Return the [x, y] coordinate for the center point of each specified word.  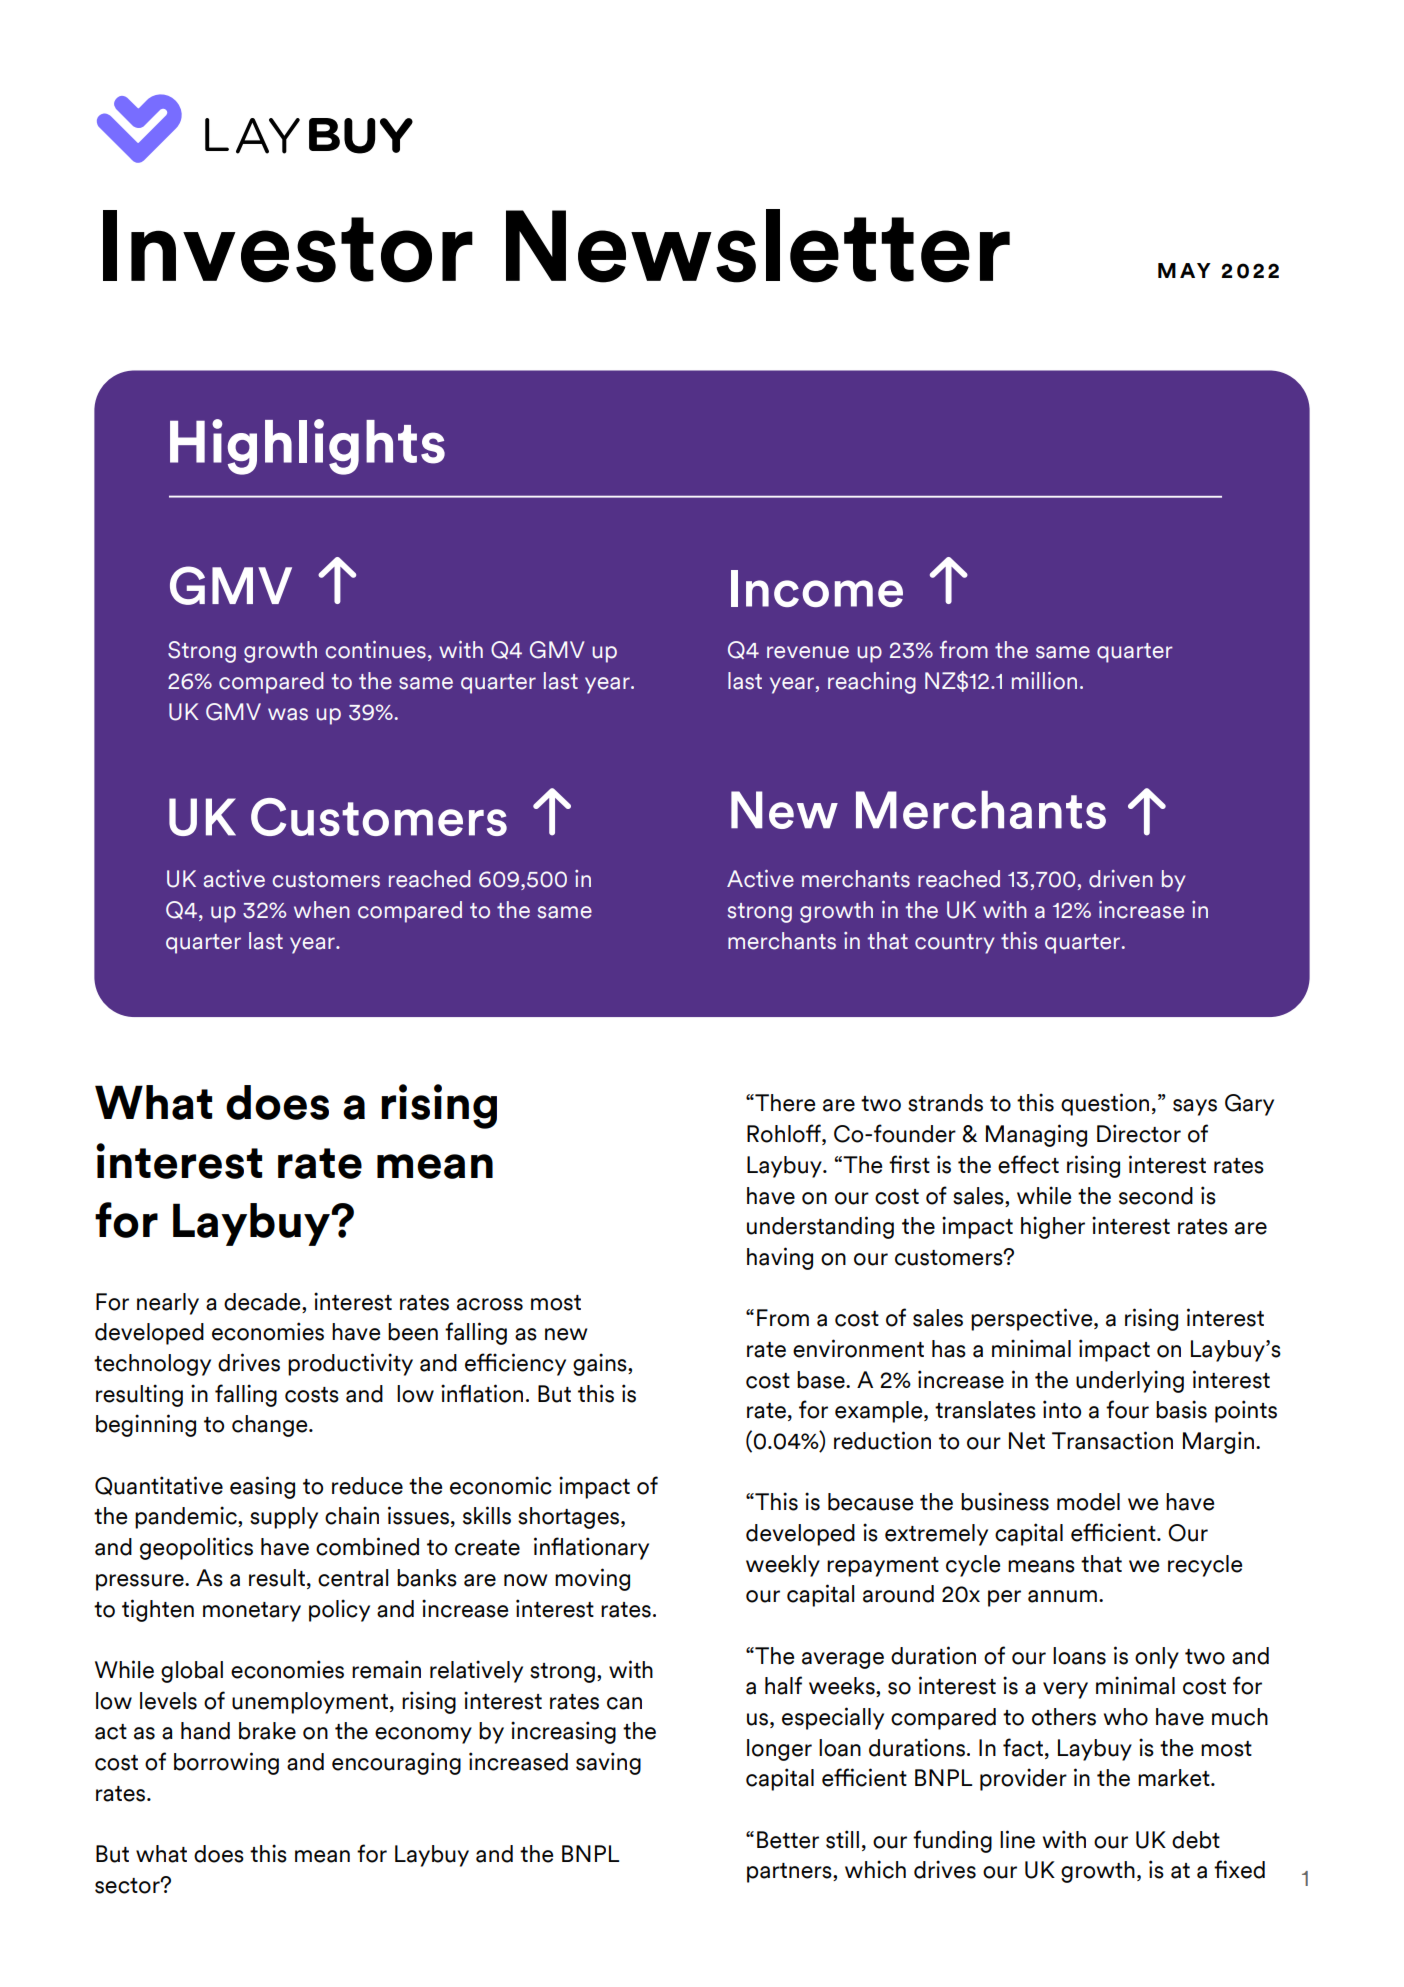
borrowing [226, 1763]
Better [788, 1840]
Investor [288, 246]
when [322, 910]
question [1105, 1104]
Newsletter [758, 246]
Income [817, 588]
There [784, 1103]
